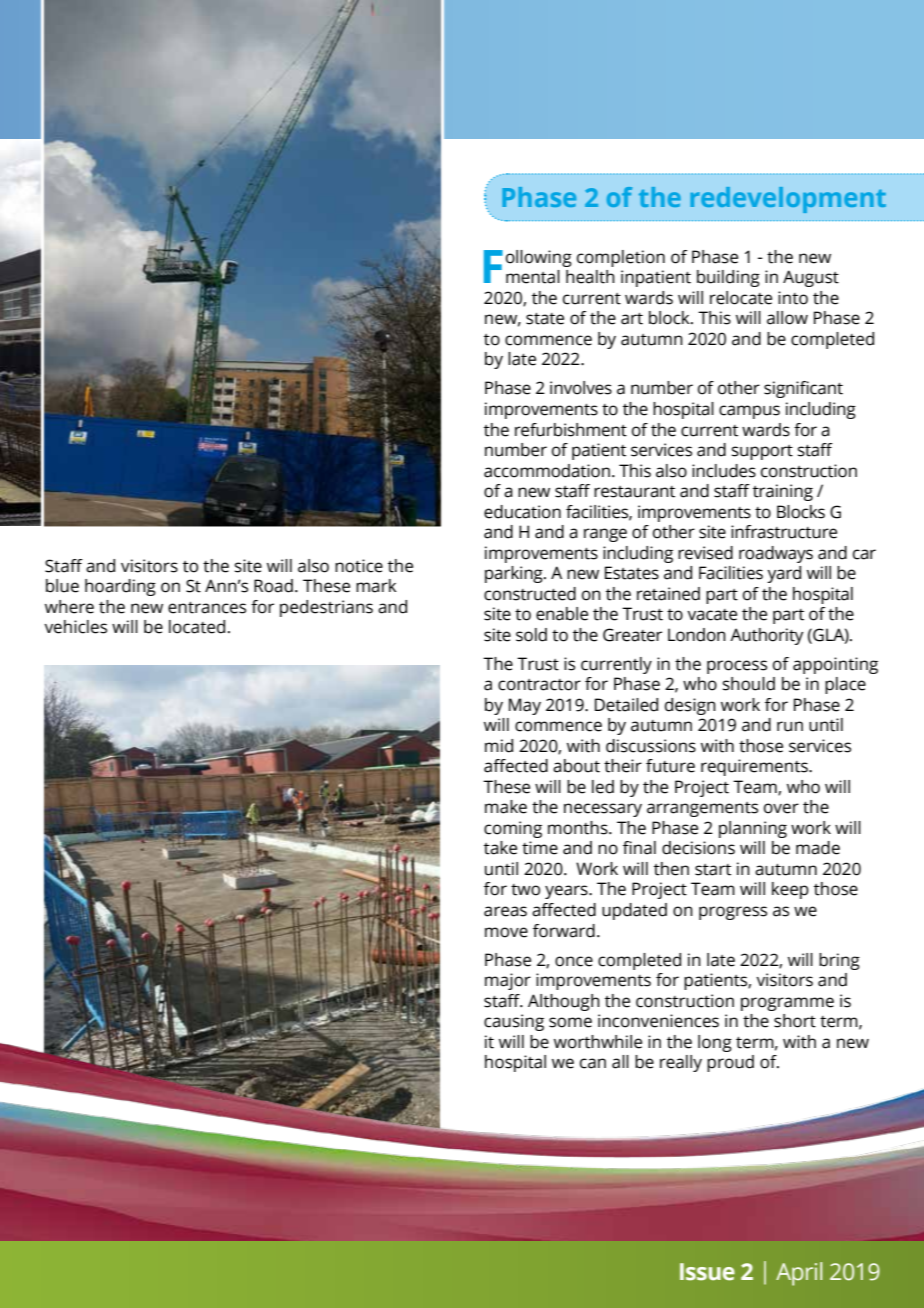 The width and height of the image is (924, 1308). What do you see at coordinates (522, 512) in the image?
I see `education` at bounding box center [522, 512].
